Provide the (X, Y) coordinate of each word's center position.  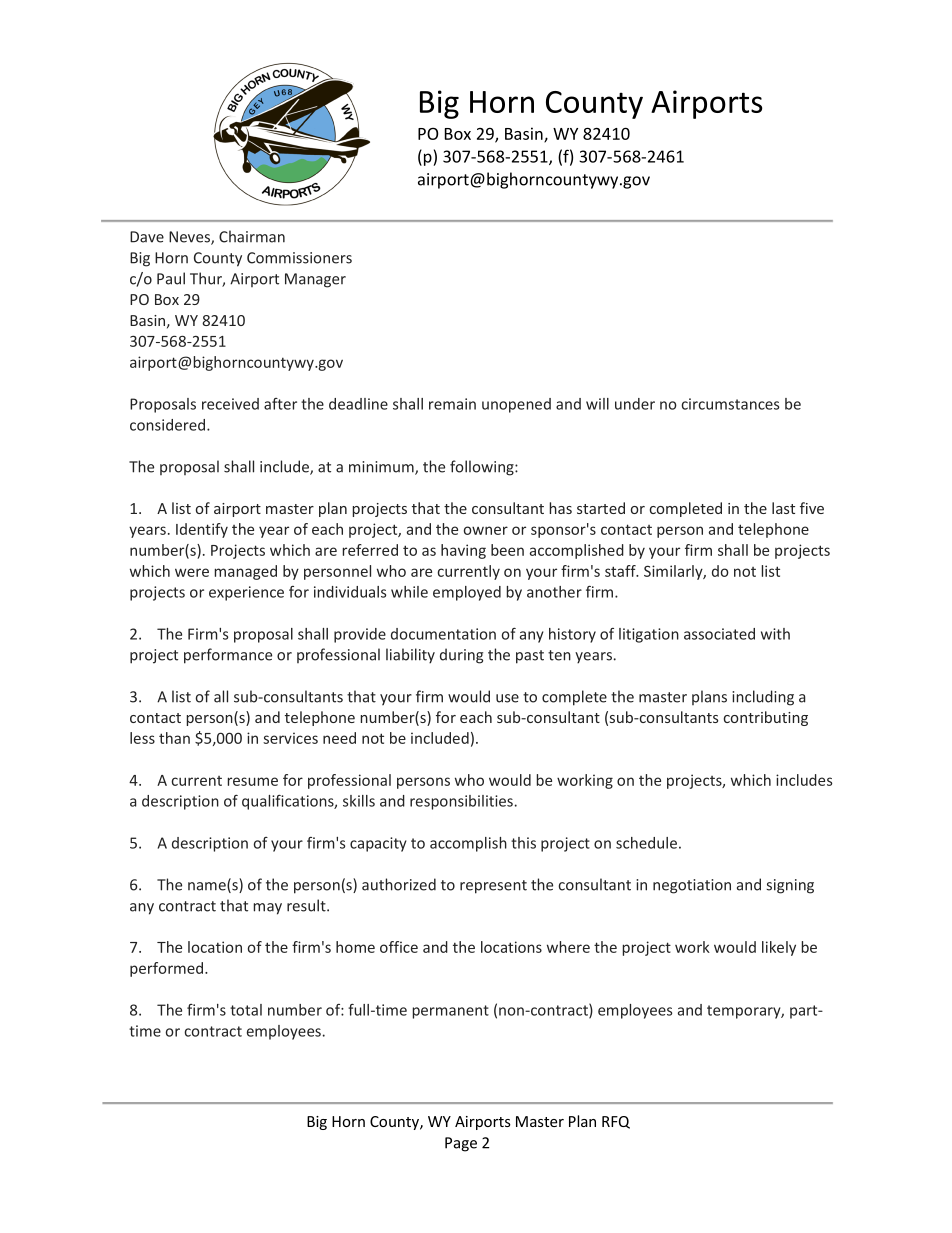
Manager (315, 280)
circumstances (730, 404)
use (507, 698)
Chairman (252, 236)
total (246, 1010)
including (763, 698)
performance (228, 656)
